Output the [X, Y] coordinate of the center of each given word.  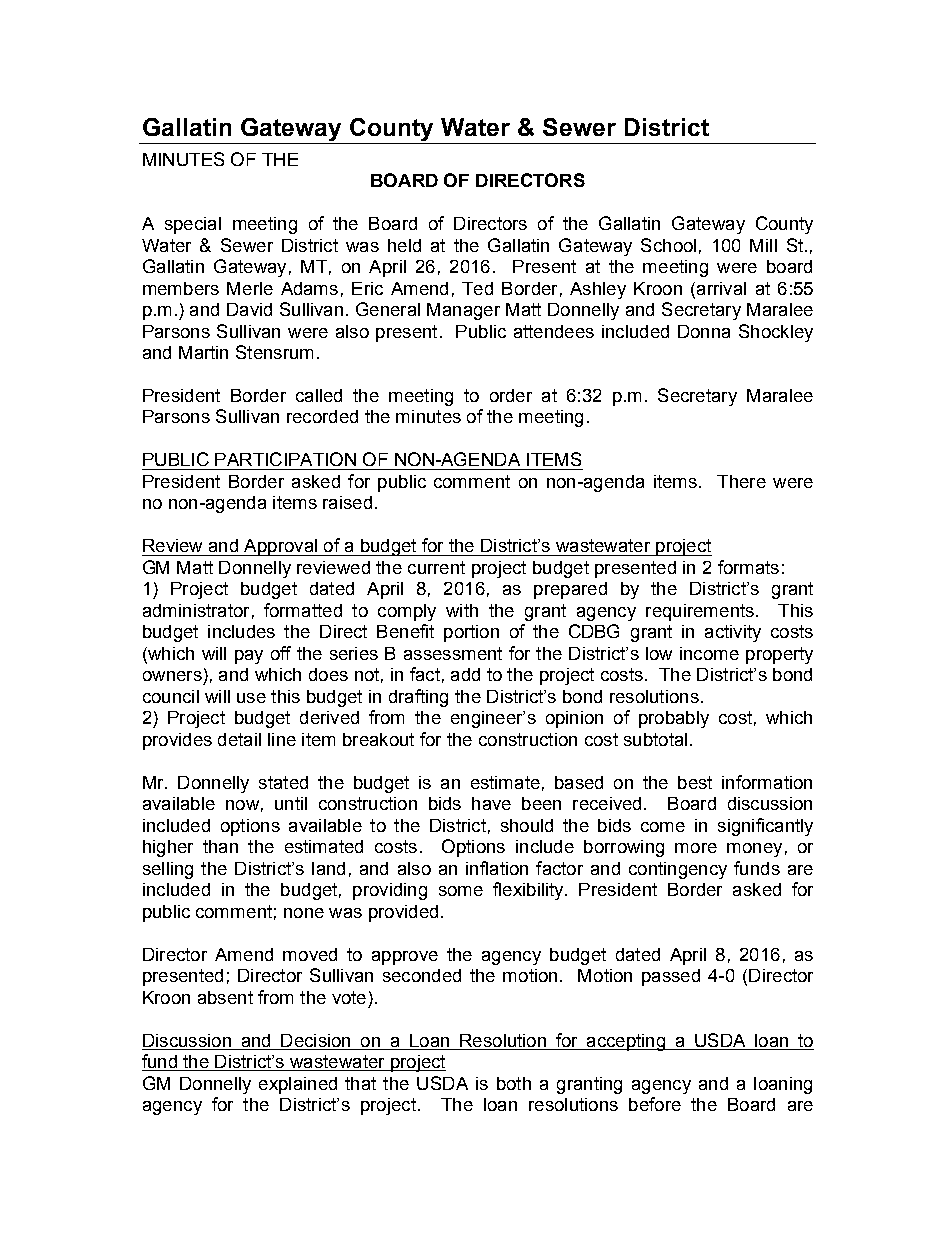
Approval [280, 547]
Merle [250, 288]
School [668, 245]
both [514, 1083]
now [242, 805]
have [491, 803]
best [695, 782]
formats [748, 567]
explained [298, 1085]
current [436, 567]
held [404, 245]
